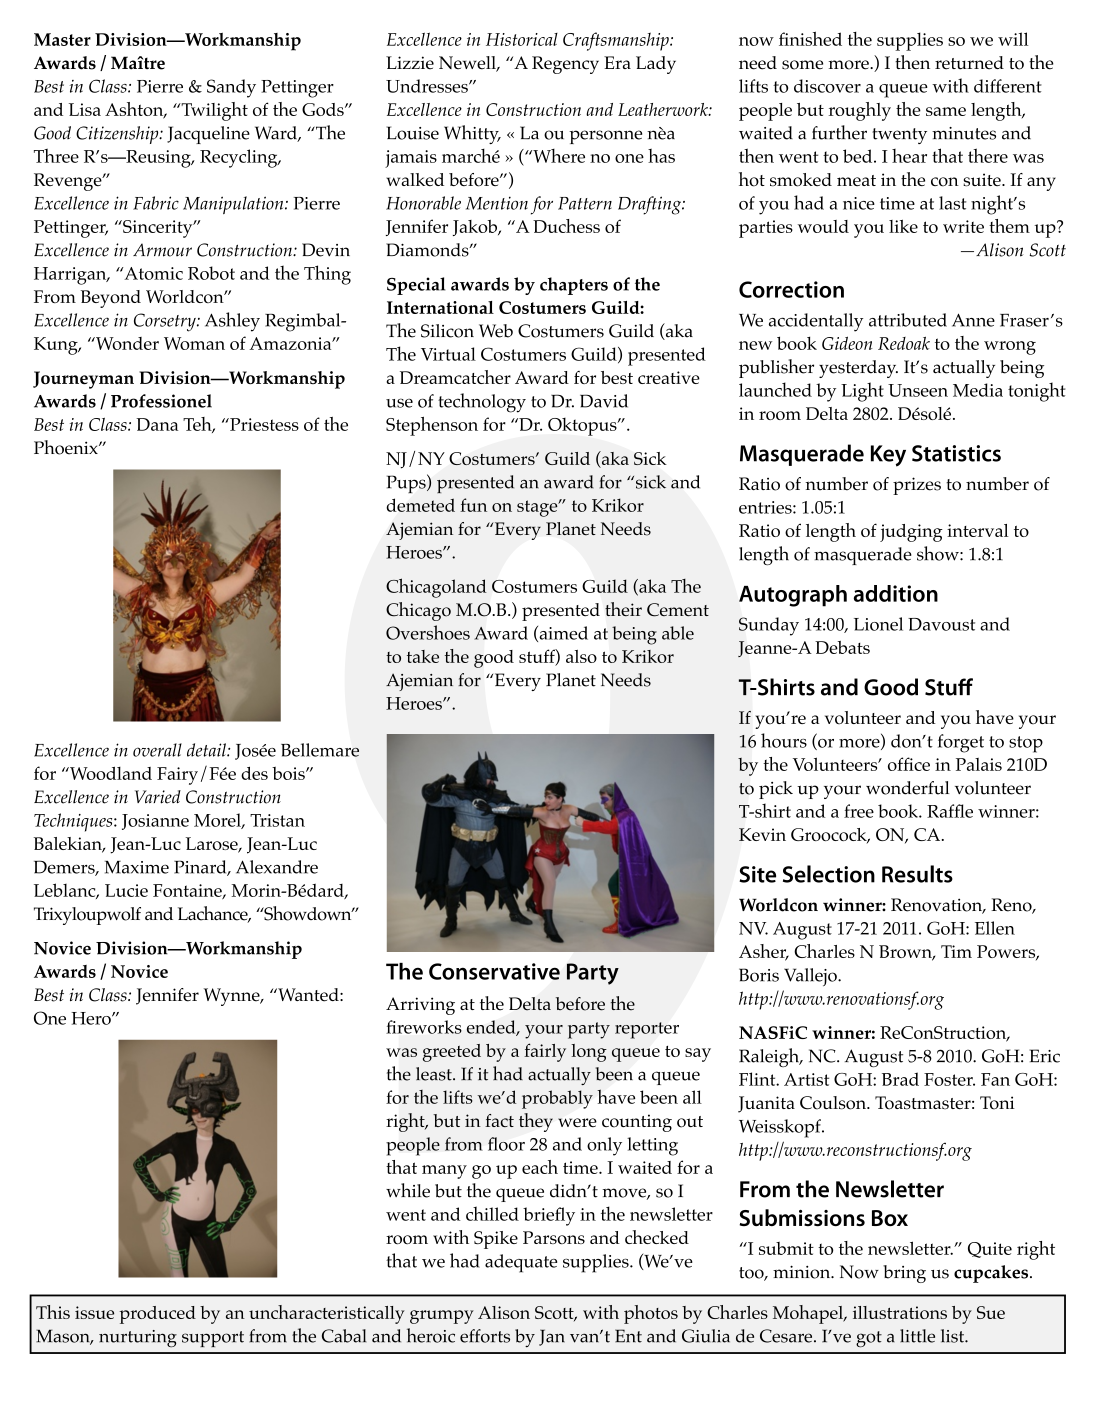 This screenshot has width=1101, height=1425. Describe the element at coordinates (969, 63) in the screenshot. I see `returned` at that location.
